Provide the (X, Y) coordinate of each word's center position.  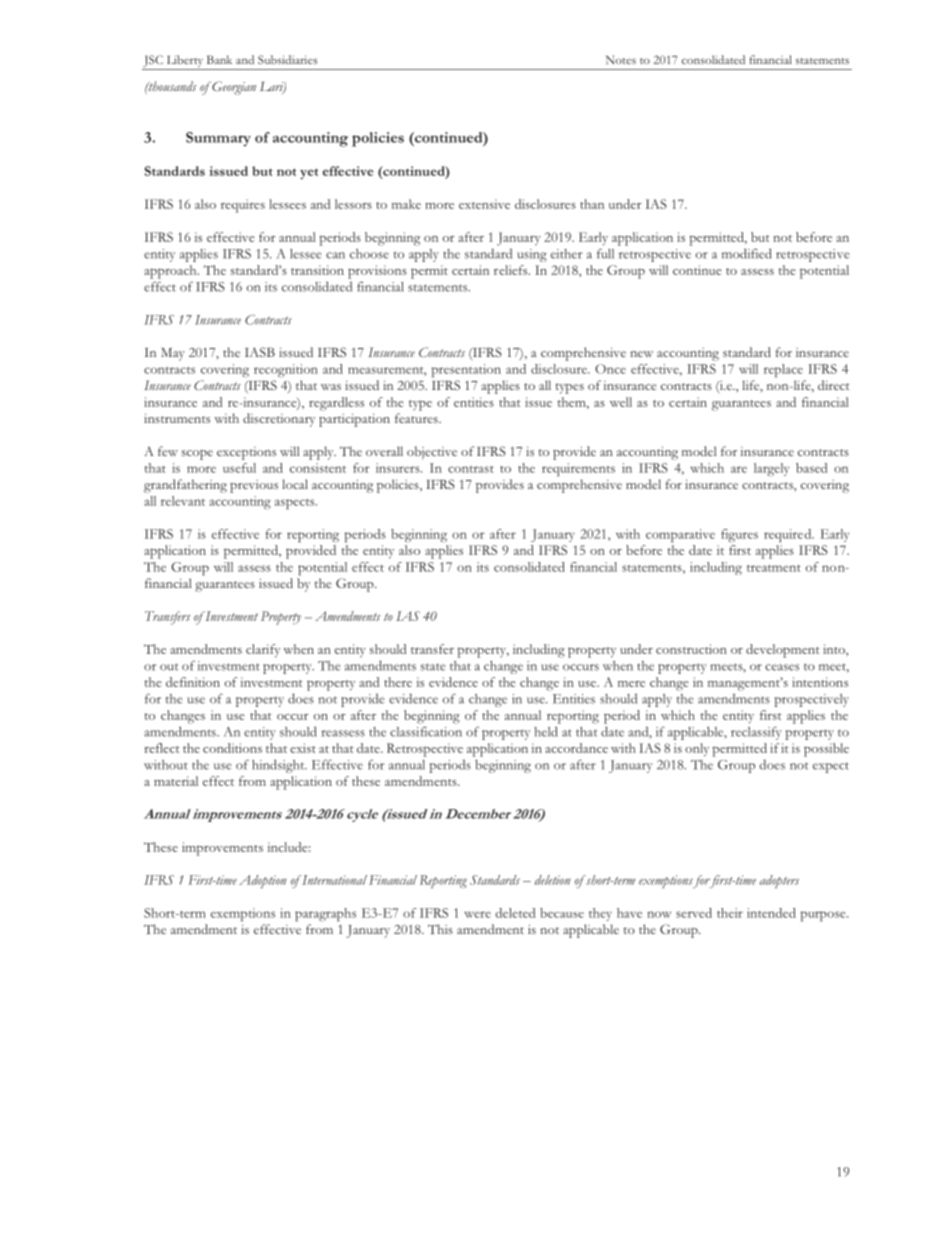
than (592, 204)
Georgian (233, 88)
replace (783, 371)
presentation (466, 371)
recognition (286, 370)
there (398, 682)
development (783, 651)
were (477, 914)
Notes (621, 59)
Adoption (263, 881)
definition (193, 682)
